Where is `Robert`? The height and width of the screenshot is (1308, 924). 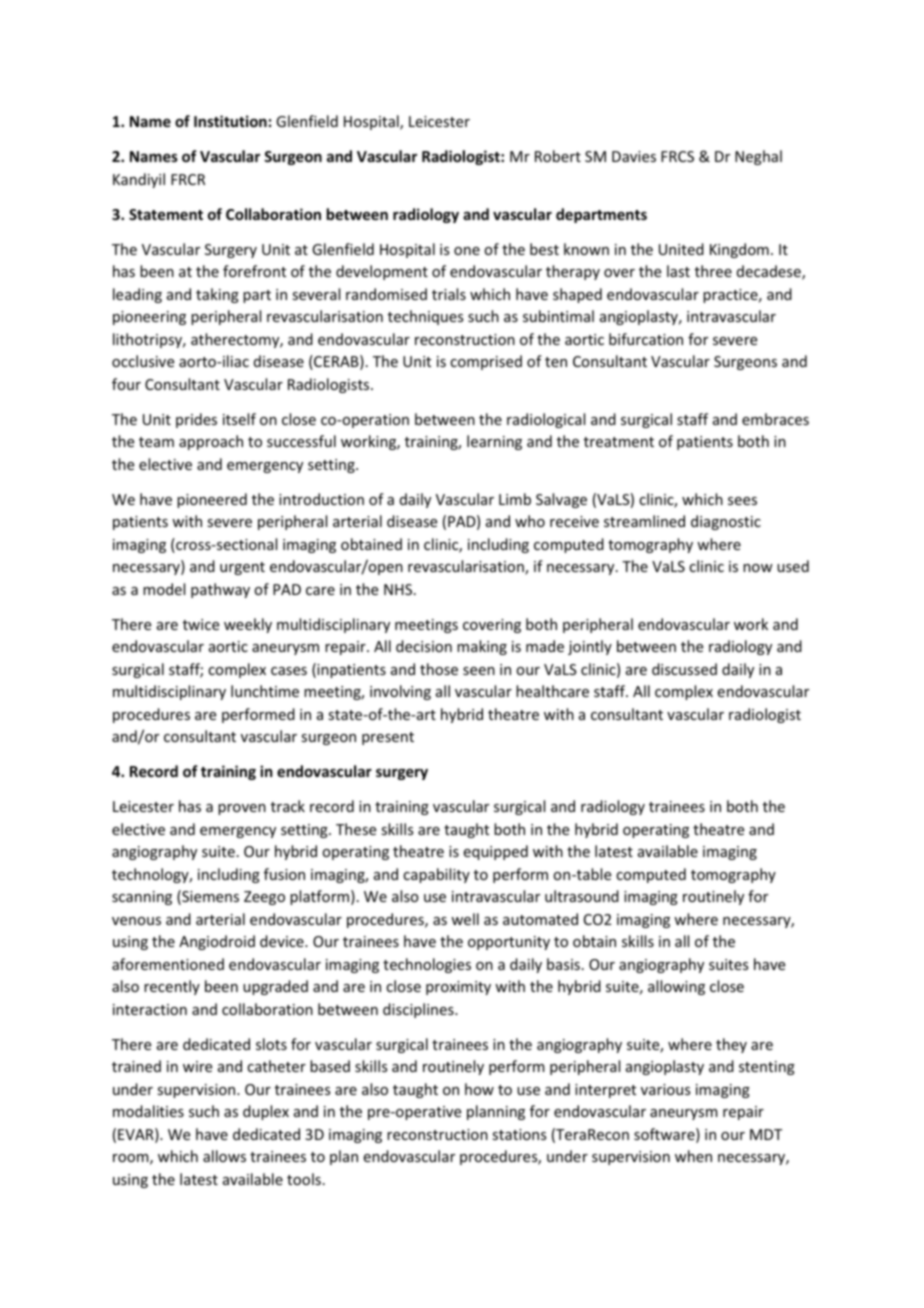 Robert is located at coordinates (558, 156).
